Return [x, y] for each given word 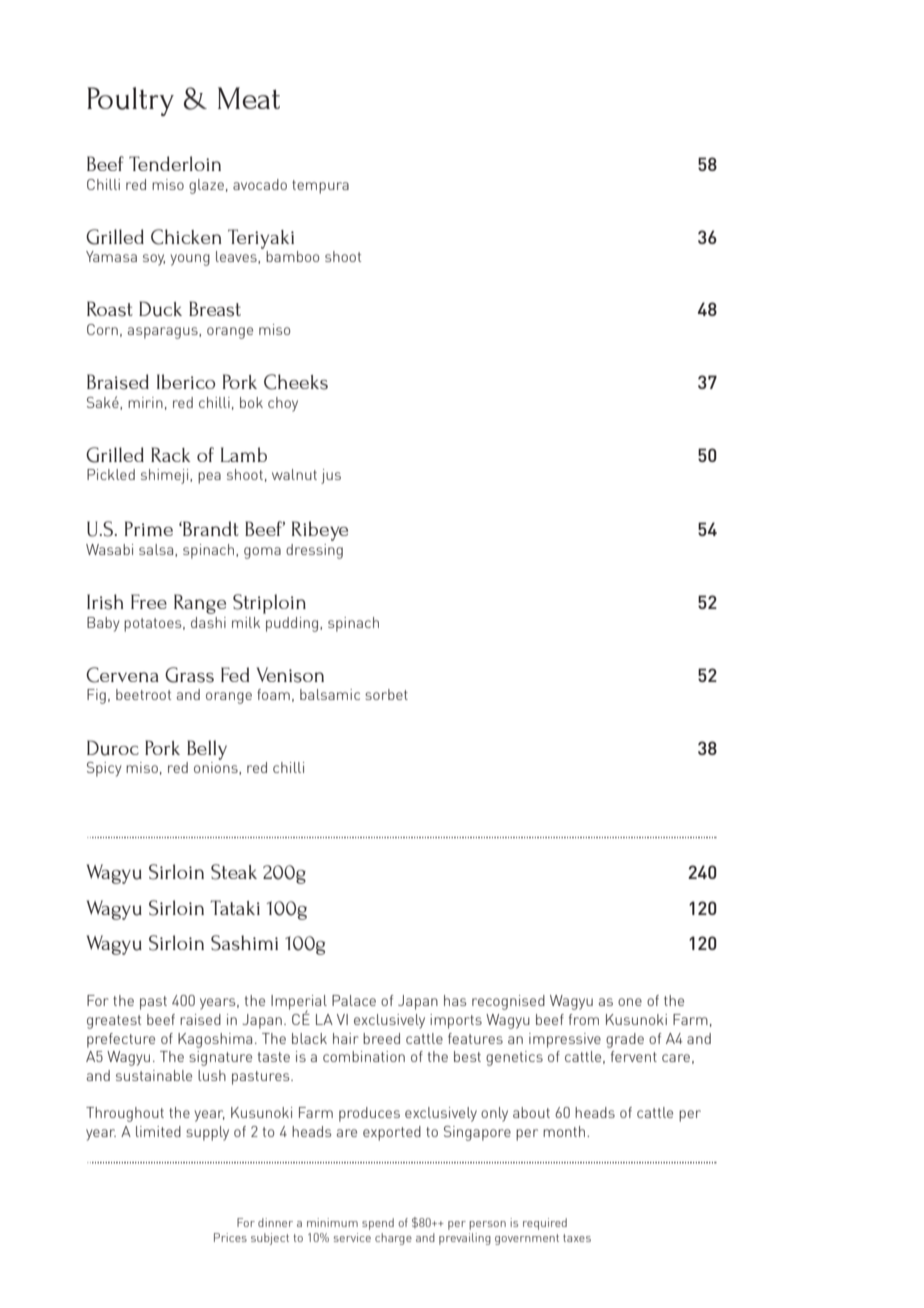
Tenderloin [175, 163]
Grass [189, 675]
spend [378, 1224]
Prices [230, 1237]
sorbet [386, 694]
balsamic [330, 694]
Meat [249, 98]
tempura [320, 187]
